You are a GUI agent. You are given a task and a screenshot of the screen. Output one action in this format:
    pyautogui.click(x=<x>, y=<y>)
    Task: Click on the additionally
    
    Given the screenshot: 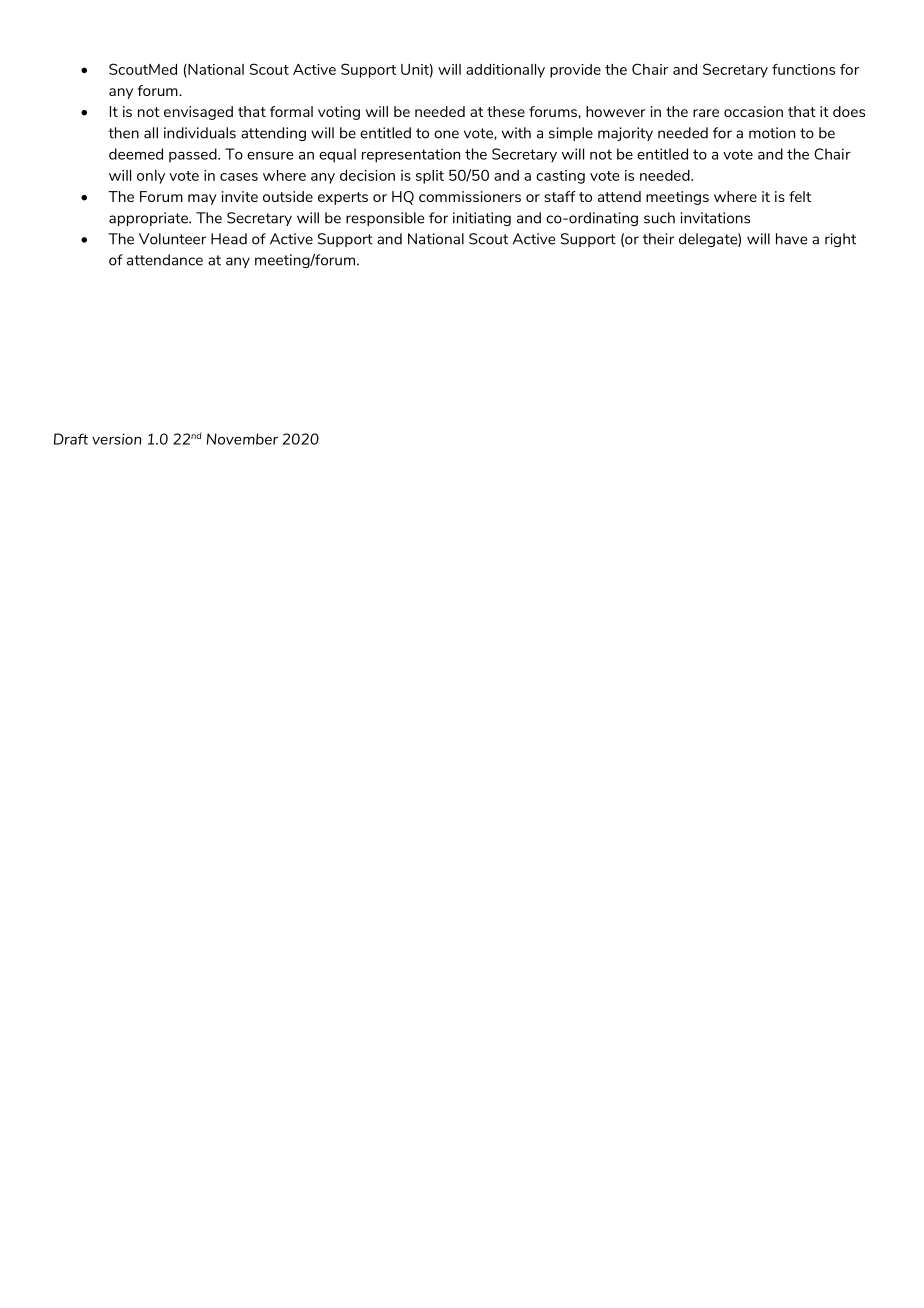 What is the action you would take?
    pyautogui.click(x=505, y=71)
